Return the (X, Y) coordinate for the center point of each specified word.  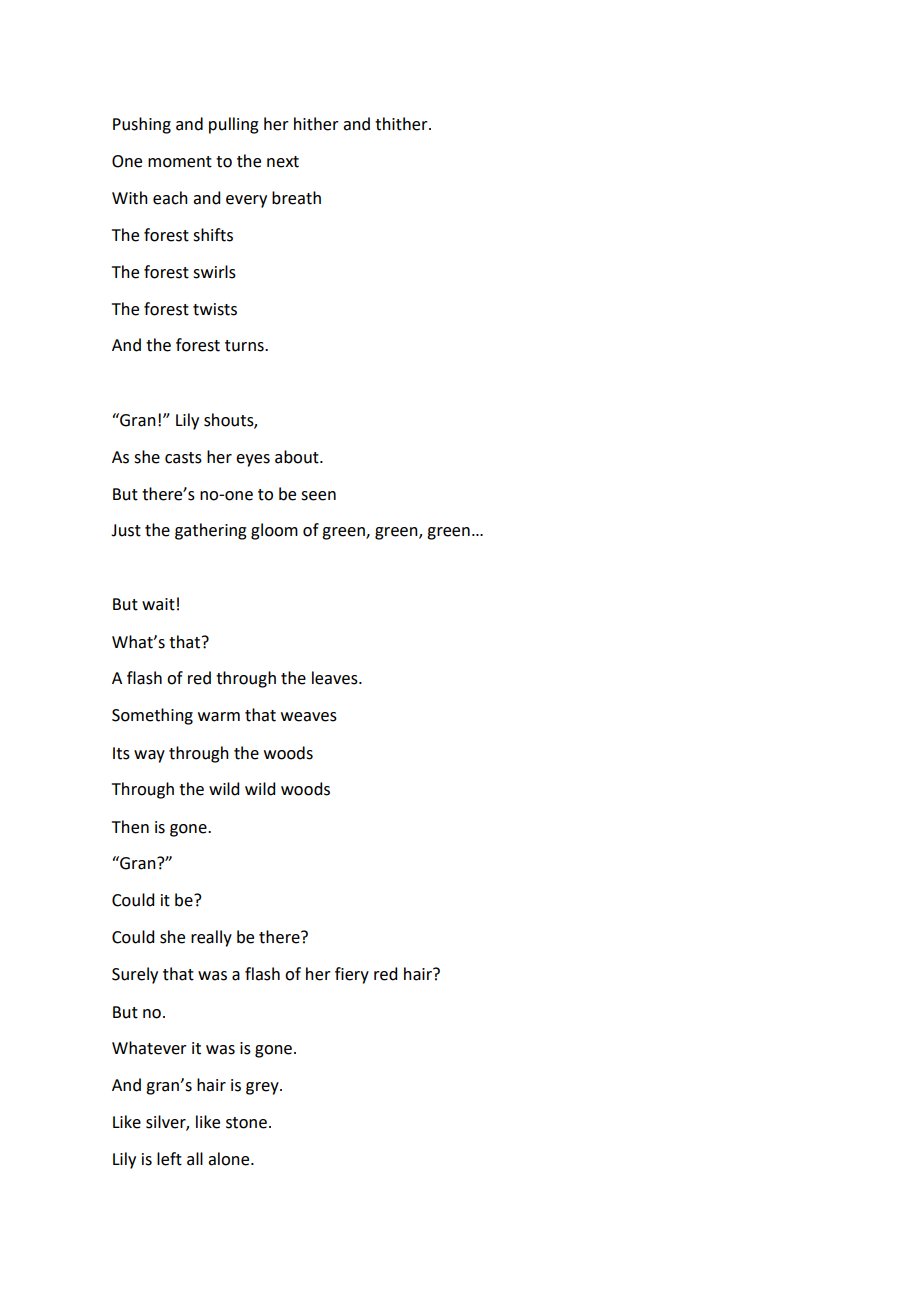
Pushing (142, 125)
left (169, 1159)
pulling (234, 125)
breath (296, 198)
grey (263, 1088)
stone (246, 1123)
